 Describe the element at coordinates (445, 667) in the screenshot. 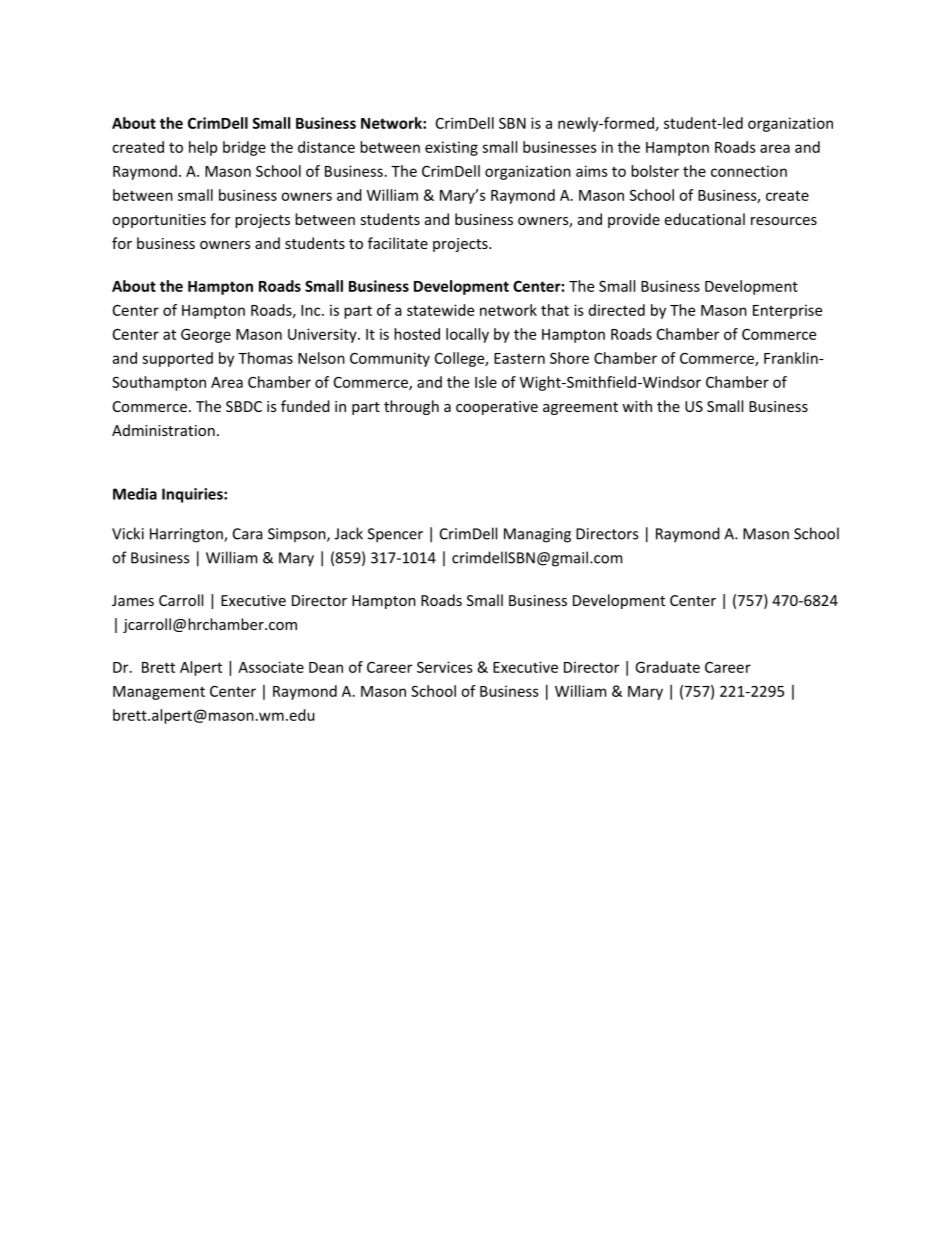

I see `Services` at that location.
